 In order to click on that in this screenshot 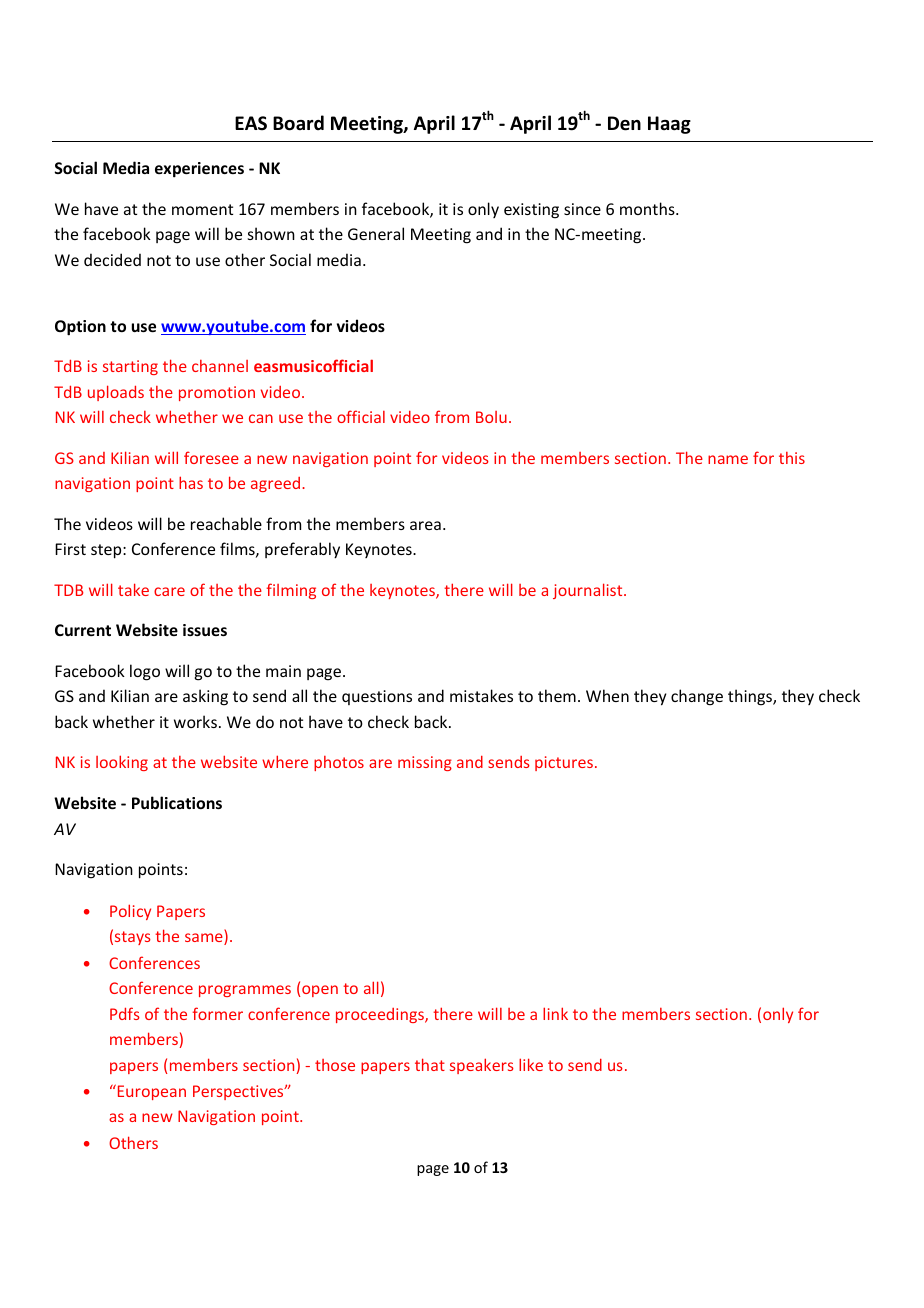, I will do `click(430, 1064)`.
